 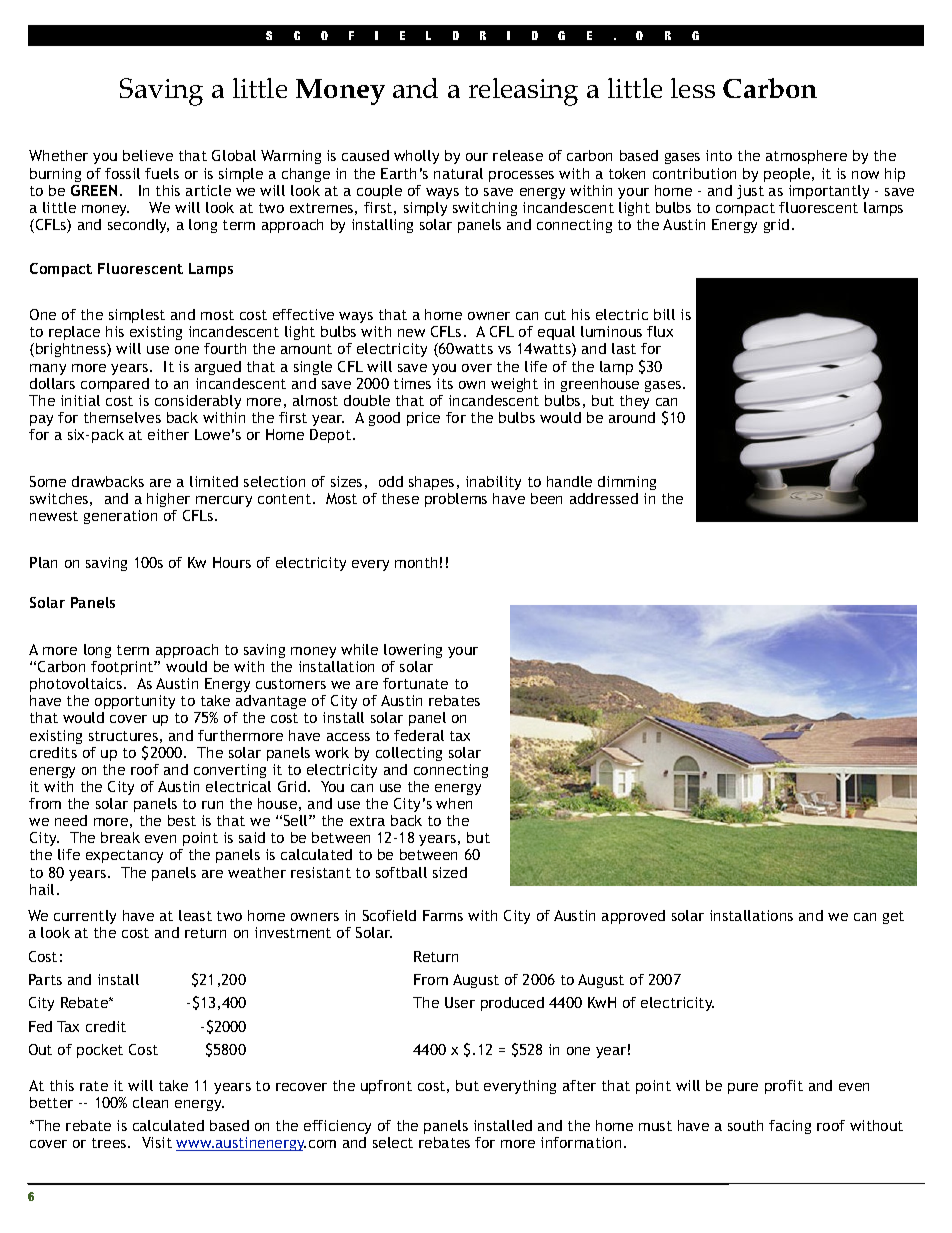 What do you see at coordinates (632, 417) in the screenshot?
I see `around` at bounding box center [632, 417].
